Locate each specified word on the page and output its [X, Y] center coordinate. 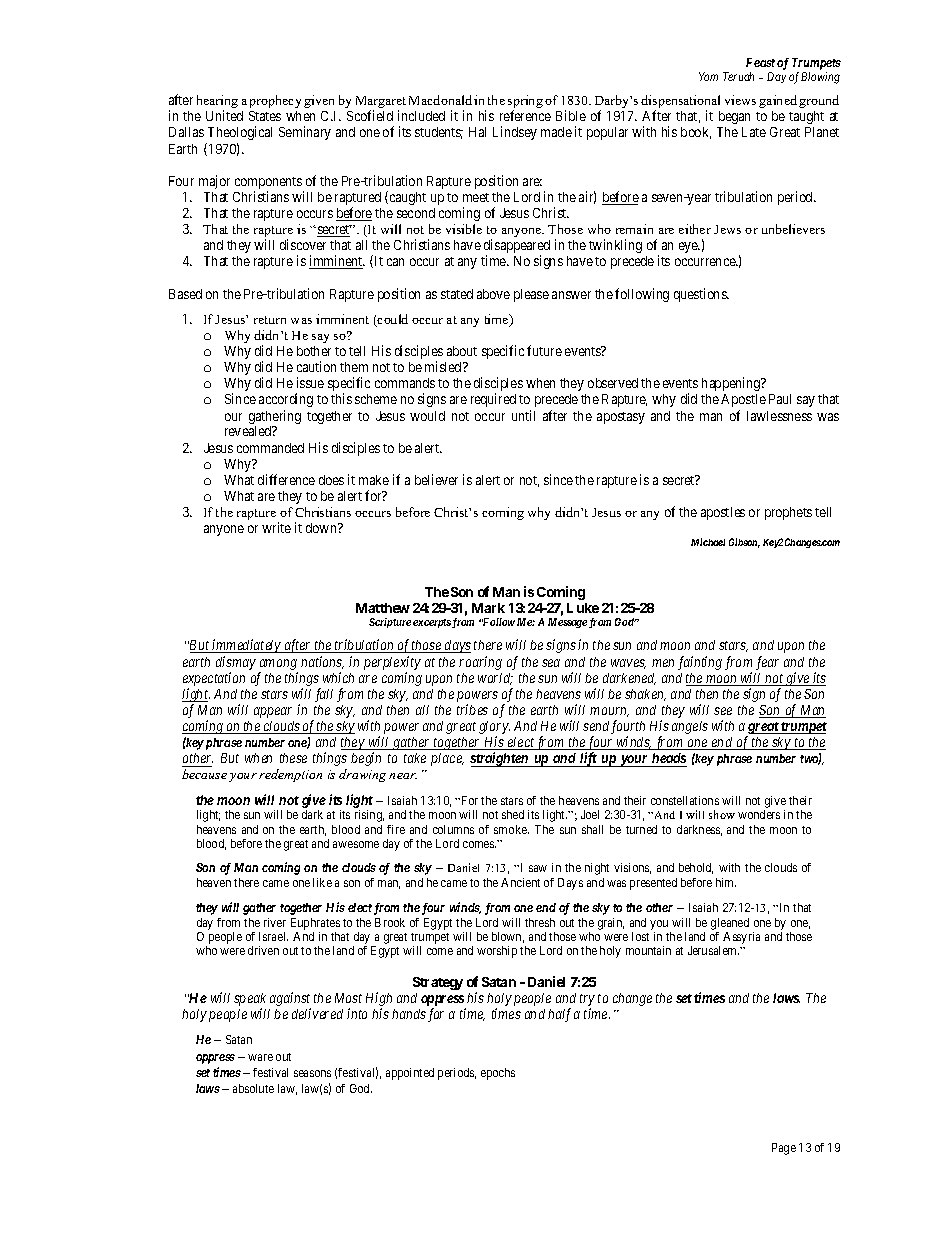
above [493, 294]
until [523, 415]
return [270, 320]
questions [701, 295]
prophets [788, 513]
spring [525, 103]
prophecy [275, 101]
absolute [253, 1088]
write [276, 527]
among [278, 664]
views [740, 100]
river [275, 922]
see [723, 711]
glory [494, 729]
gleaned [730, 924]
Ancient [520, 882]
